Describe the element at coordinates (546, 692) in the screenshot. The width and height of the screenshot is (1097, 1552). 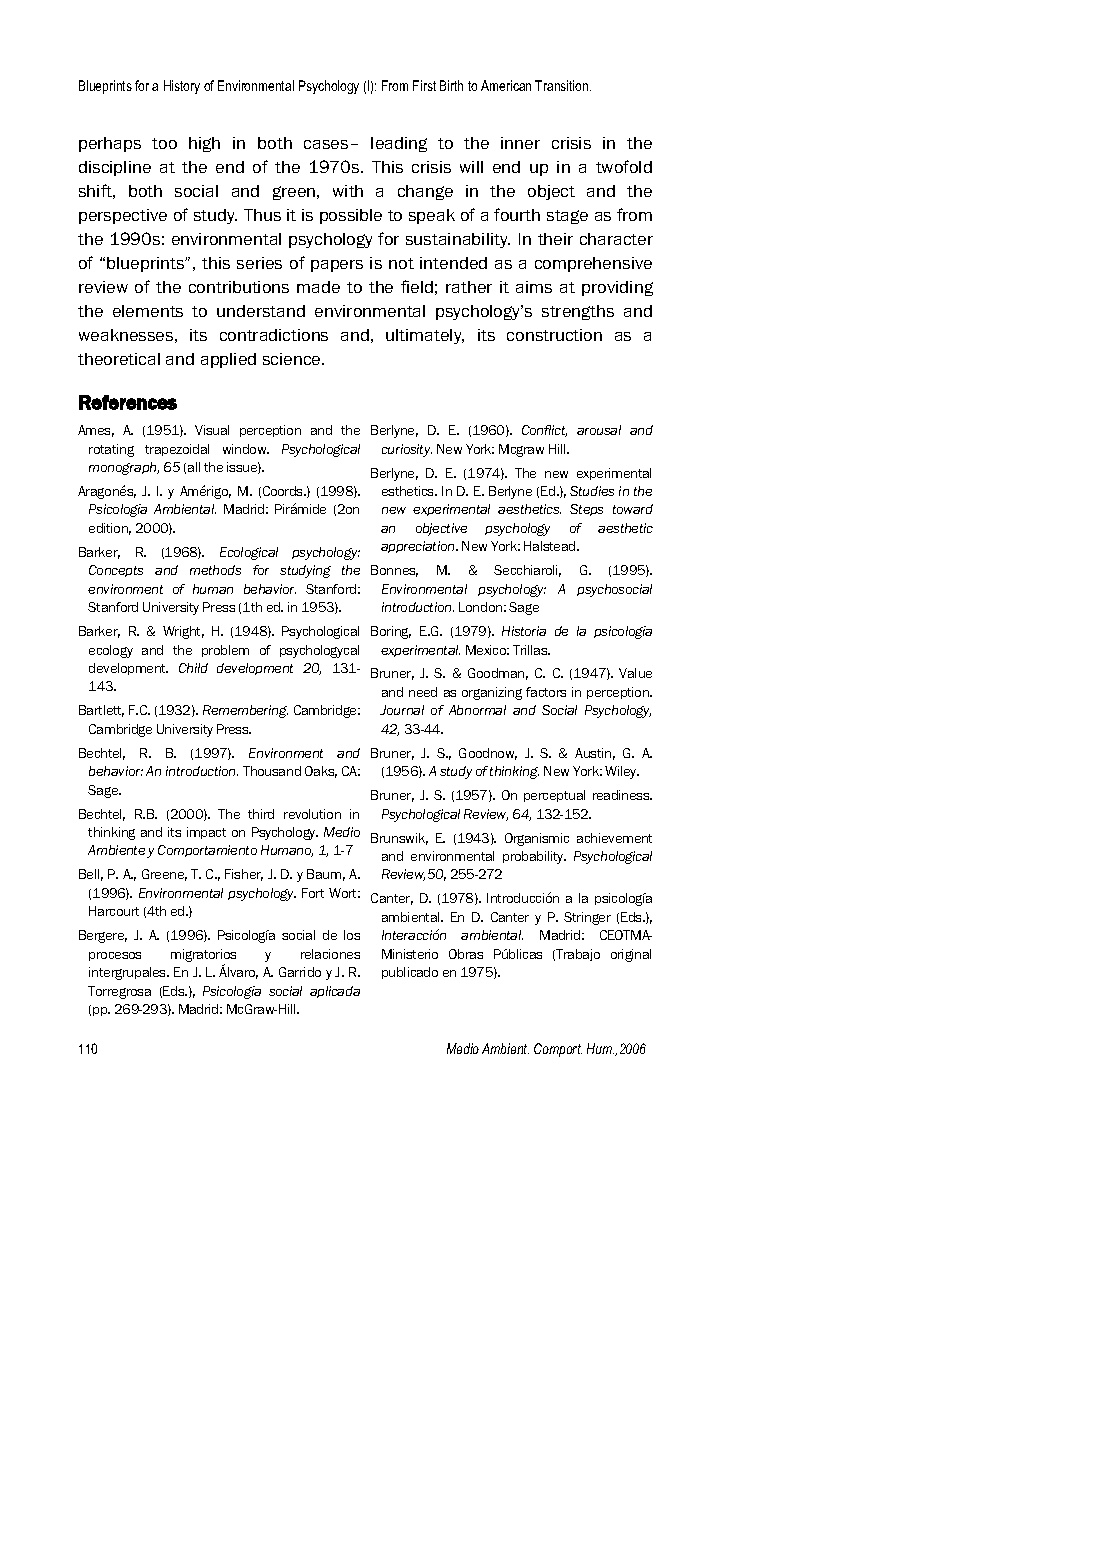
I see `factors` at that location.
